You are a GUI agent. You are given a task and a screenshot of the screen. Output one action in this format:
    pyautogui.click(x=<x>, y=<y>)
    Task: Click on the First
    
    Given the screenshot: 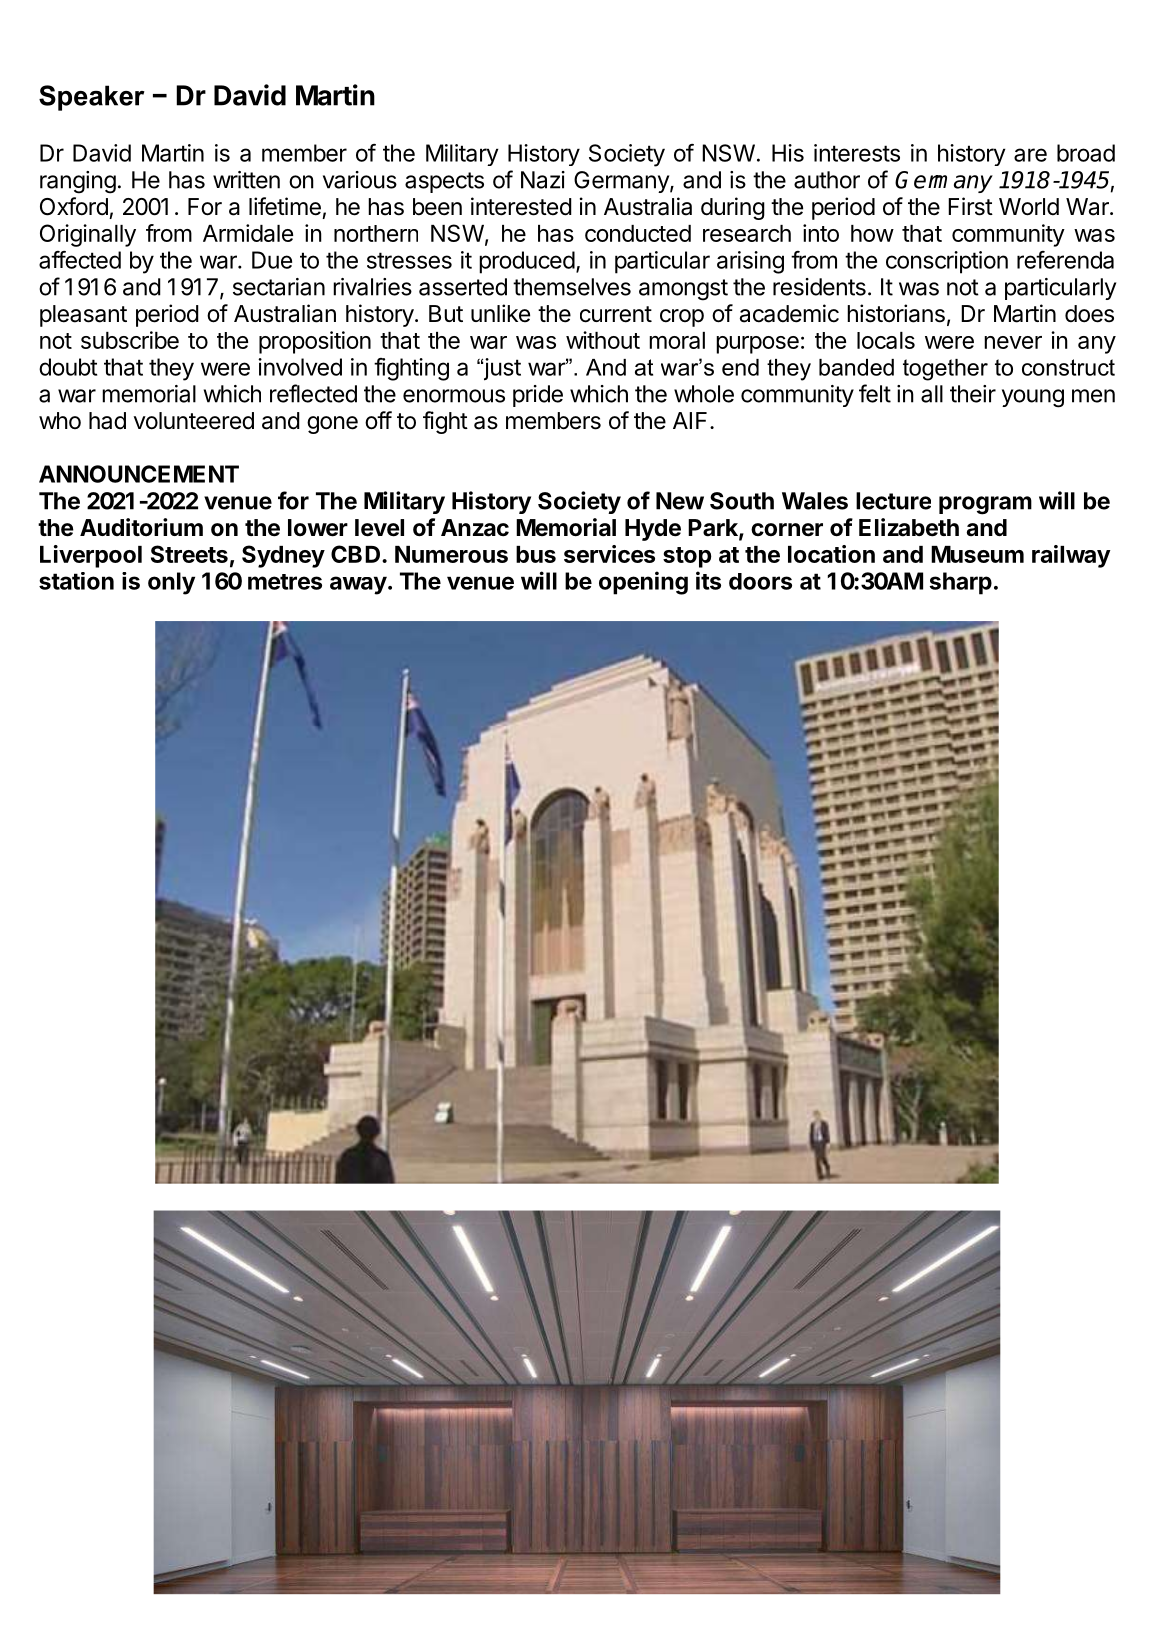 What is the action you would take?
    pyautogui.click(x=970, y=206)
